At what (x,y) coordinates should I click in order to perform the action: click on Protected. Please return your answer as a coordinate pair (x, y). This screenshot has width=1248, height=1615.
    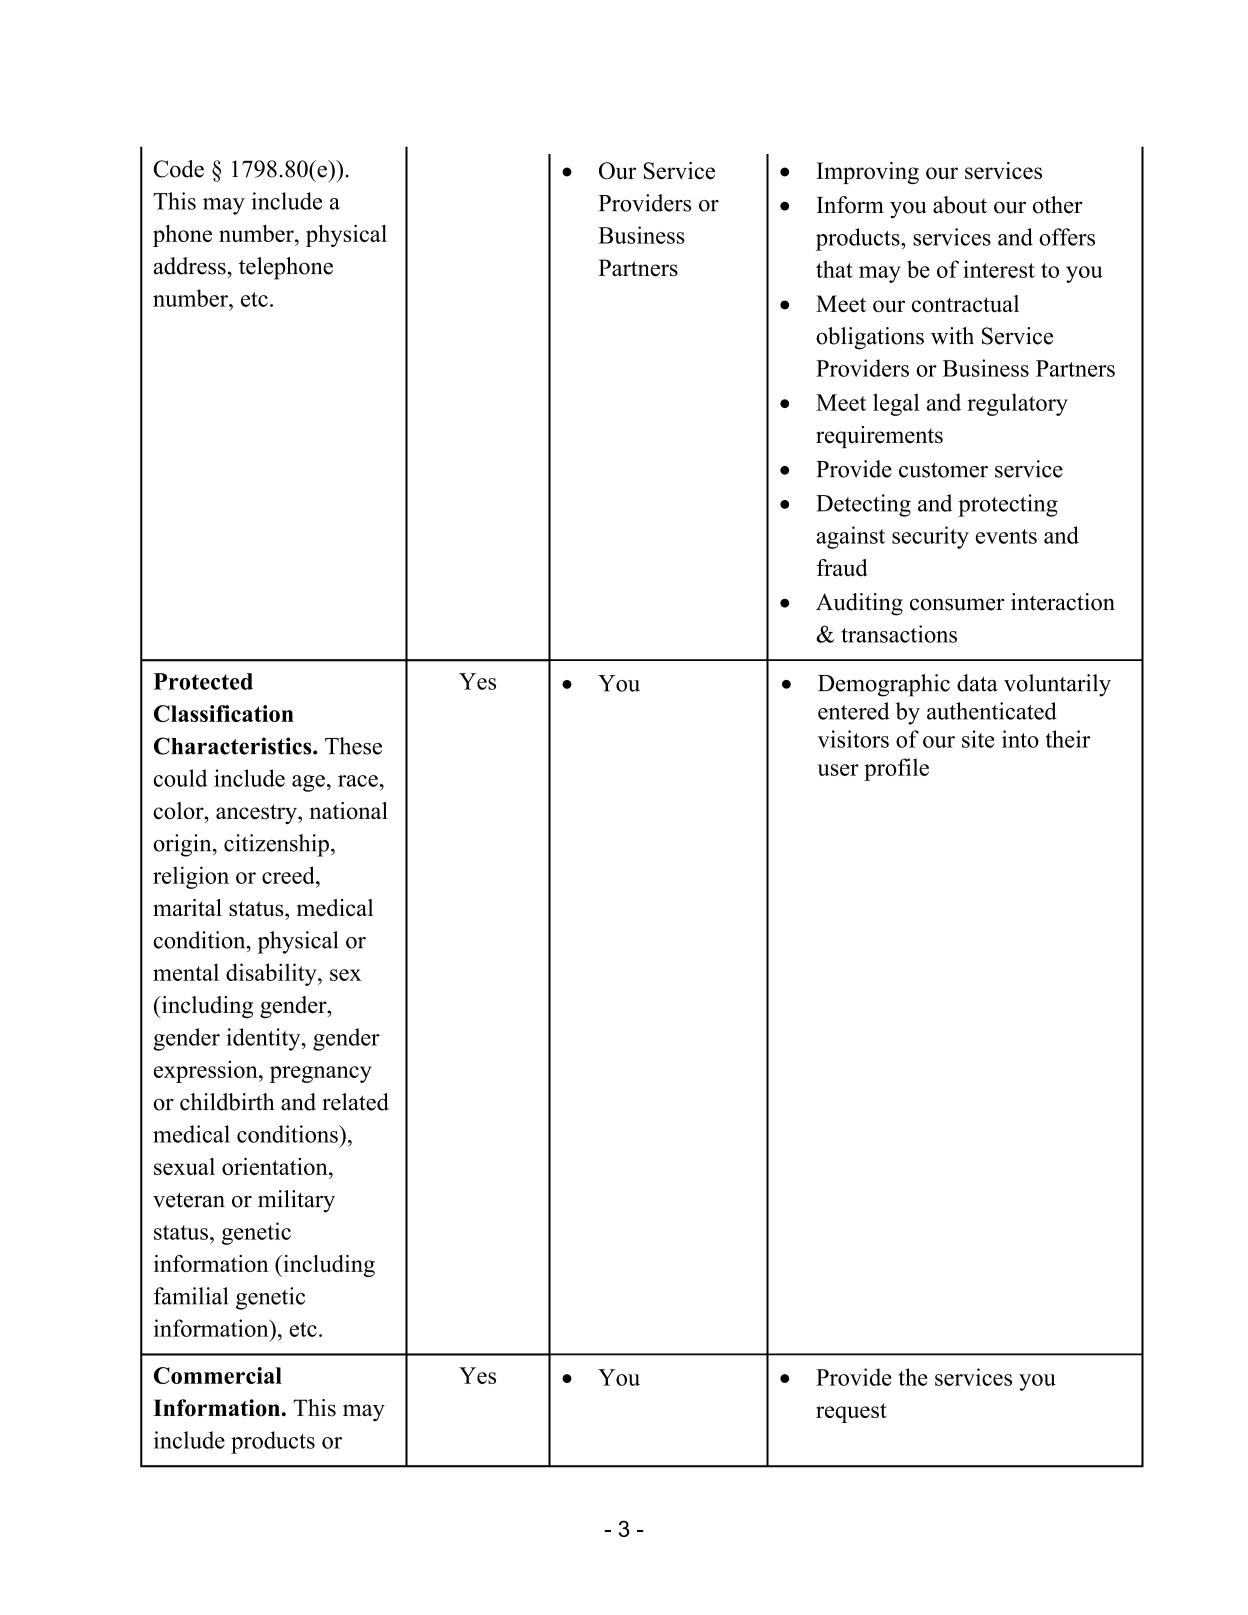
    Looking at the image, I should click on (203, 681).
